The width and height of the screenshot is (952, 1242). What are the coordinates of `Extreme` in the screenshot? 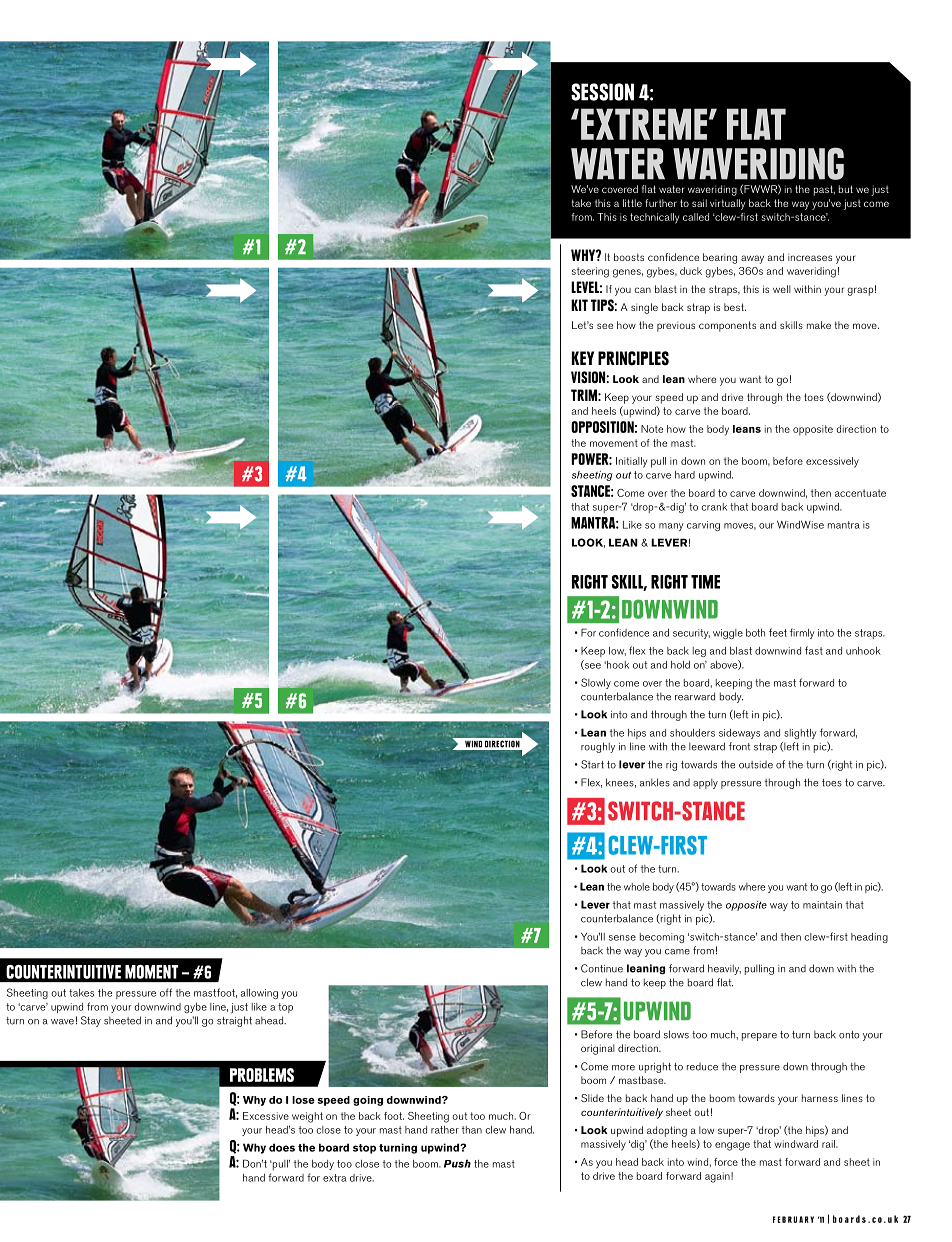 It's located at (644, 124).
